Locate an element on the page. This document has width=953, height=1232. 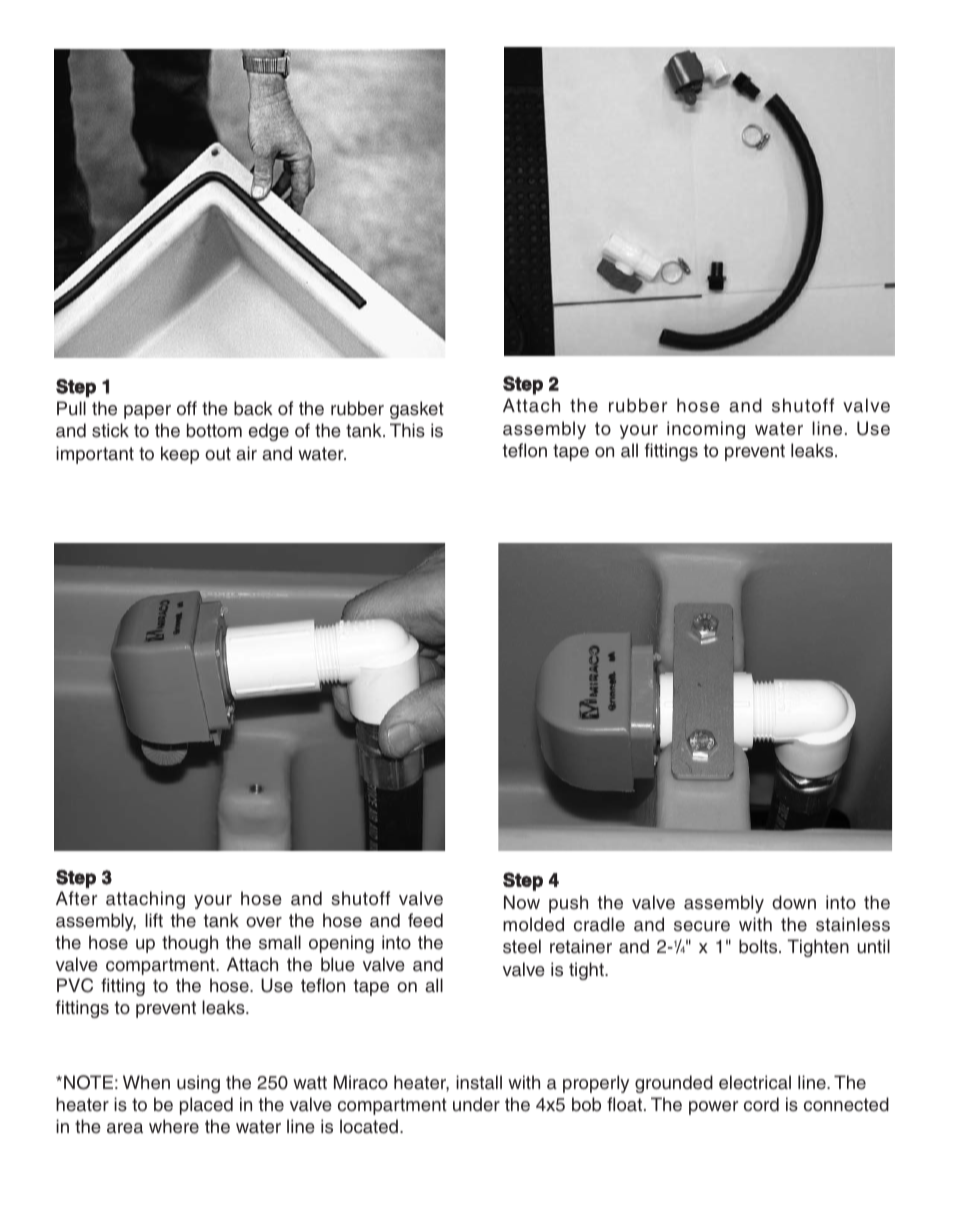
stainless is located at coordinates (853, 924).
